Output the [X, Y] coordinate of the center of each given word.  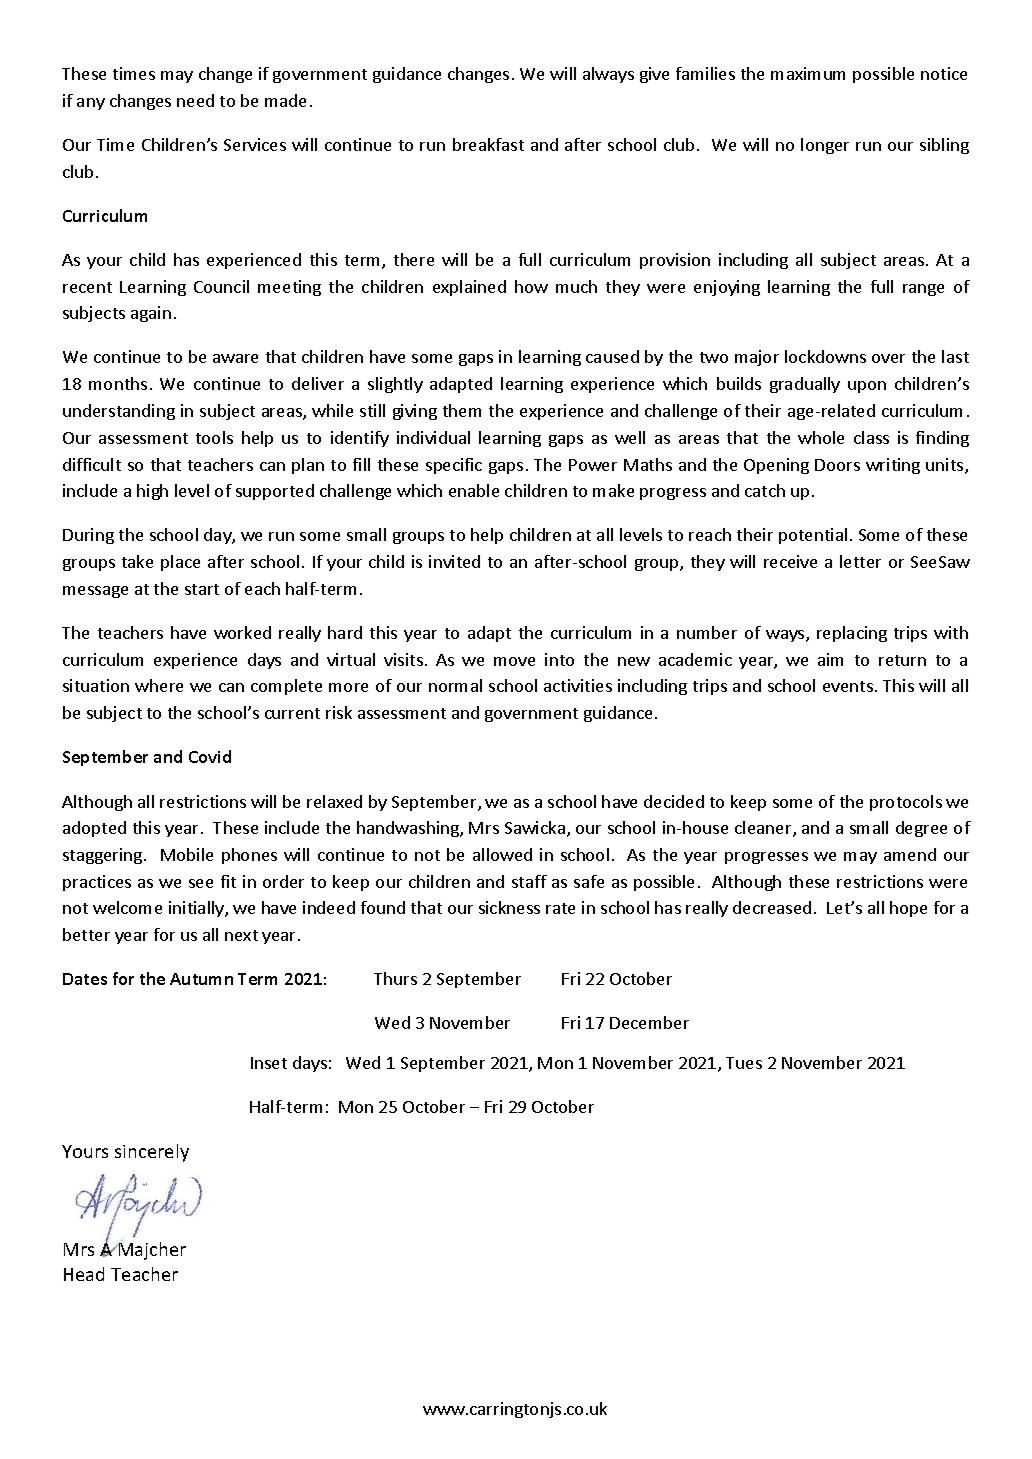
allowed [502, 854]
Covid [210, 756]
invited [454, 561]
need [195, 100]
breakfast [488, 144]
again [151, 314]
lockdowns [825, 356]
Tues [744, 1063]
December [649, 1022]
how [531, 286]
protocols [906, 803]
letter [860, 561]
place [180, 563]
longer [825, 146]
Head [84, 1274]
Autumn [201, 979]
